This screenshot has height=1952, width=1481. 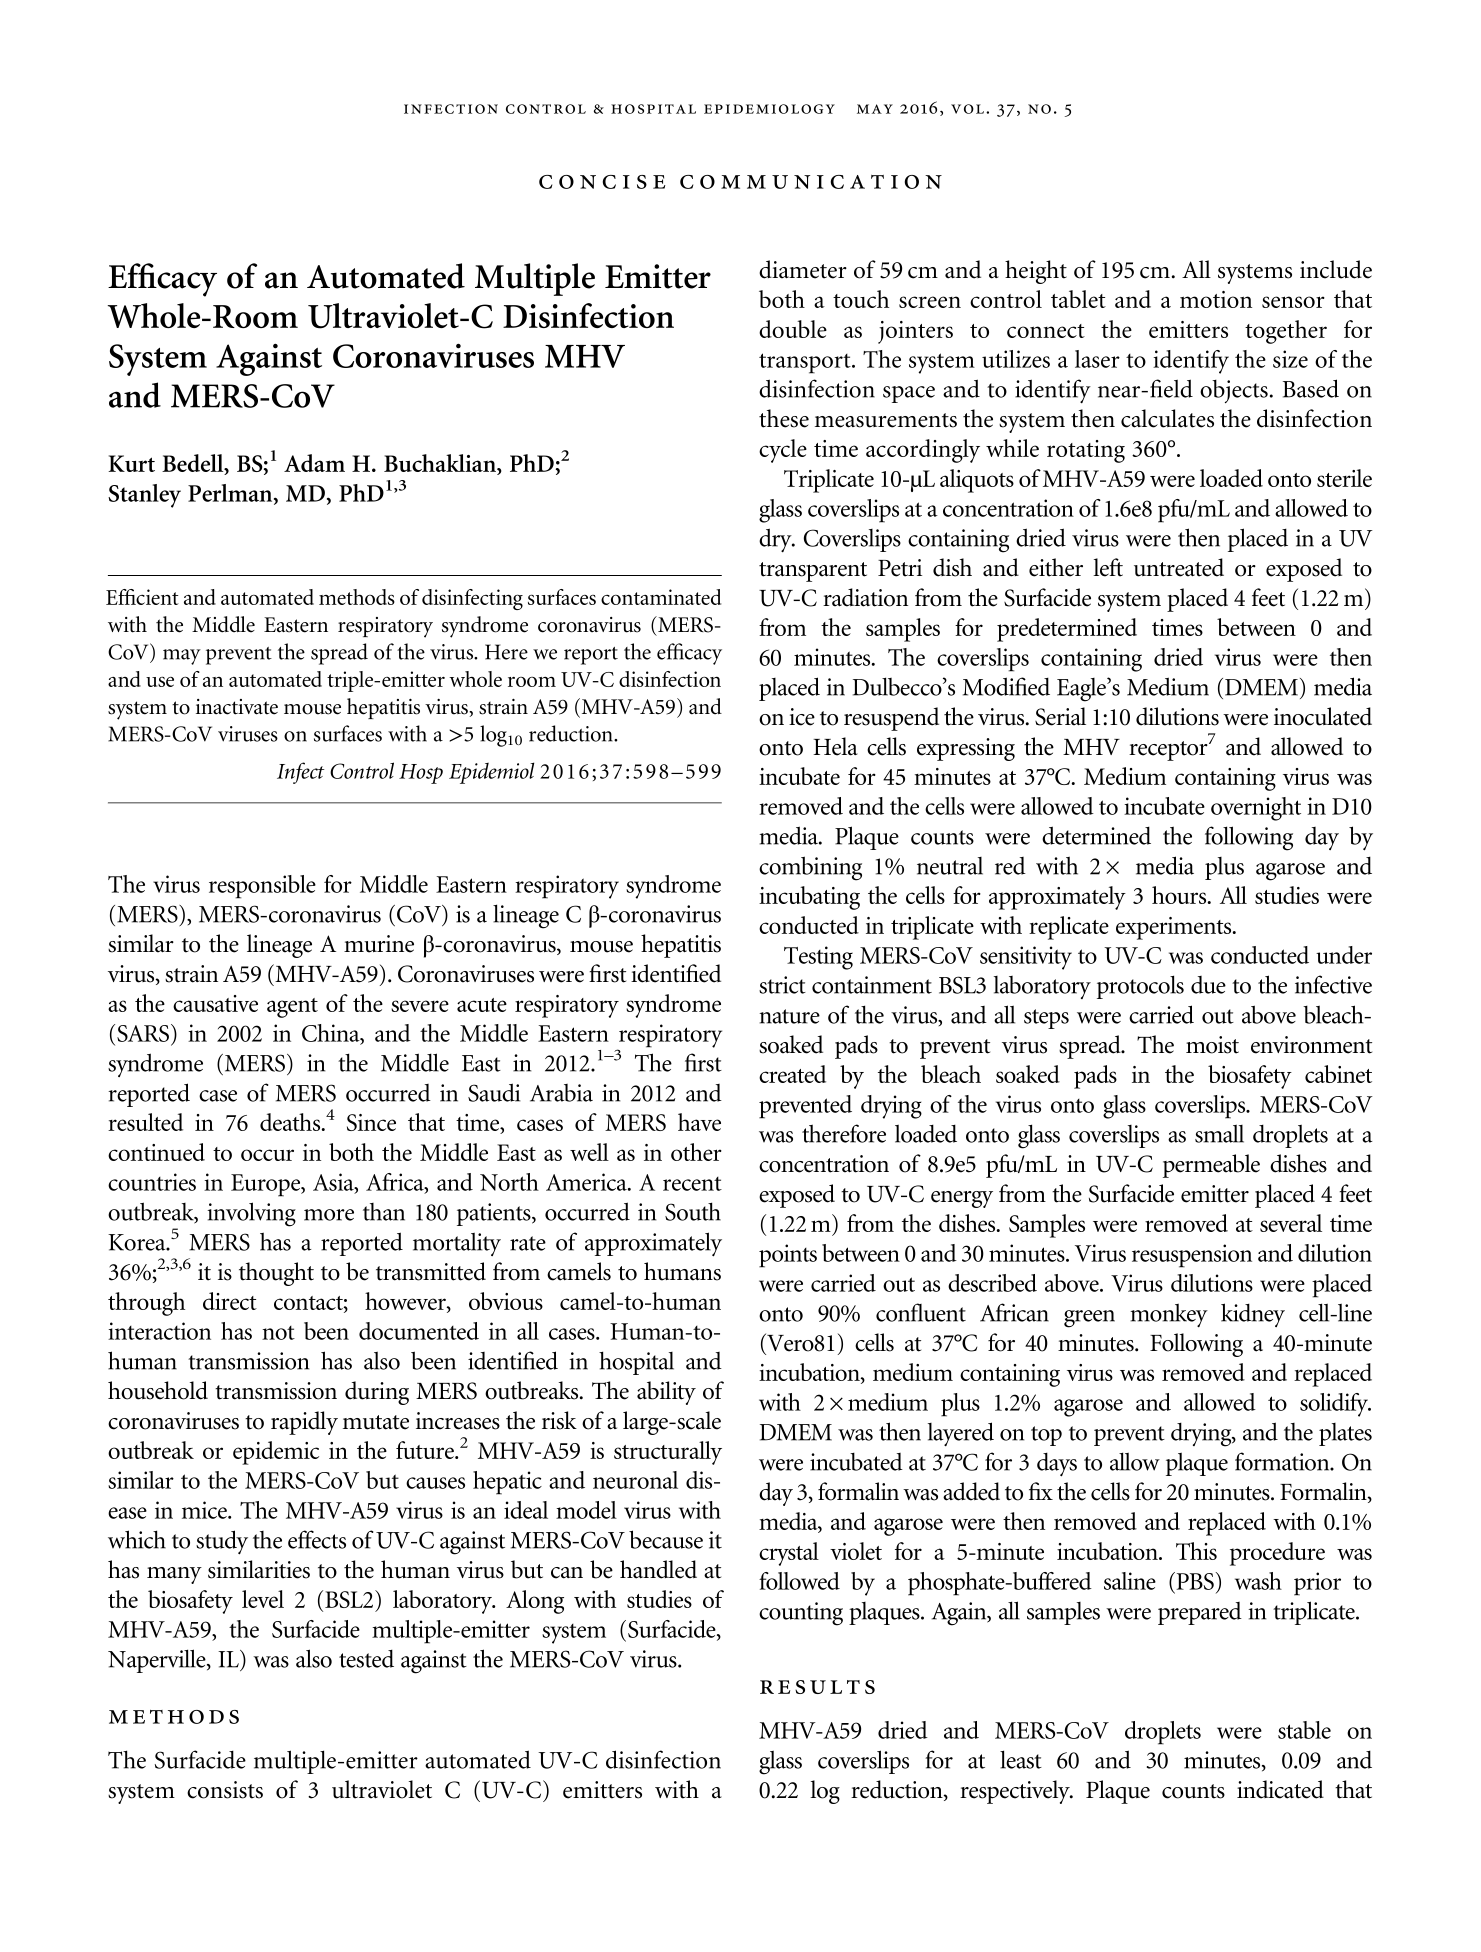 What do you see at coordinates (1179, 567) in the screenshot?
I see `untreated` at bounding box center [1179, 567].
